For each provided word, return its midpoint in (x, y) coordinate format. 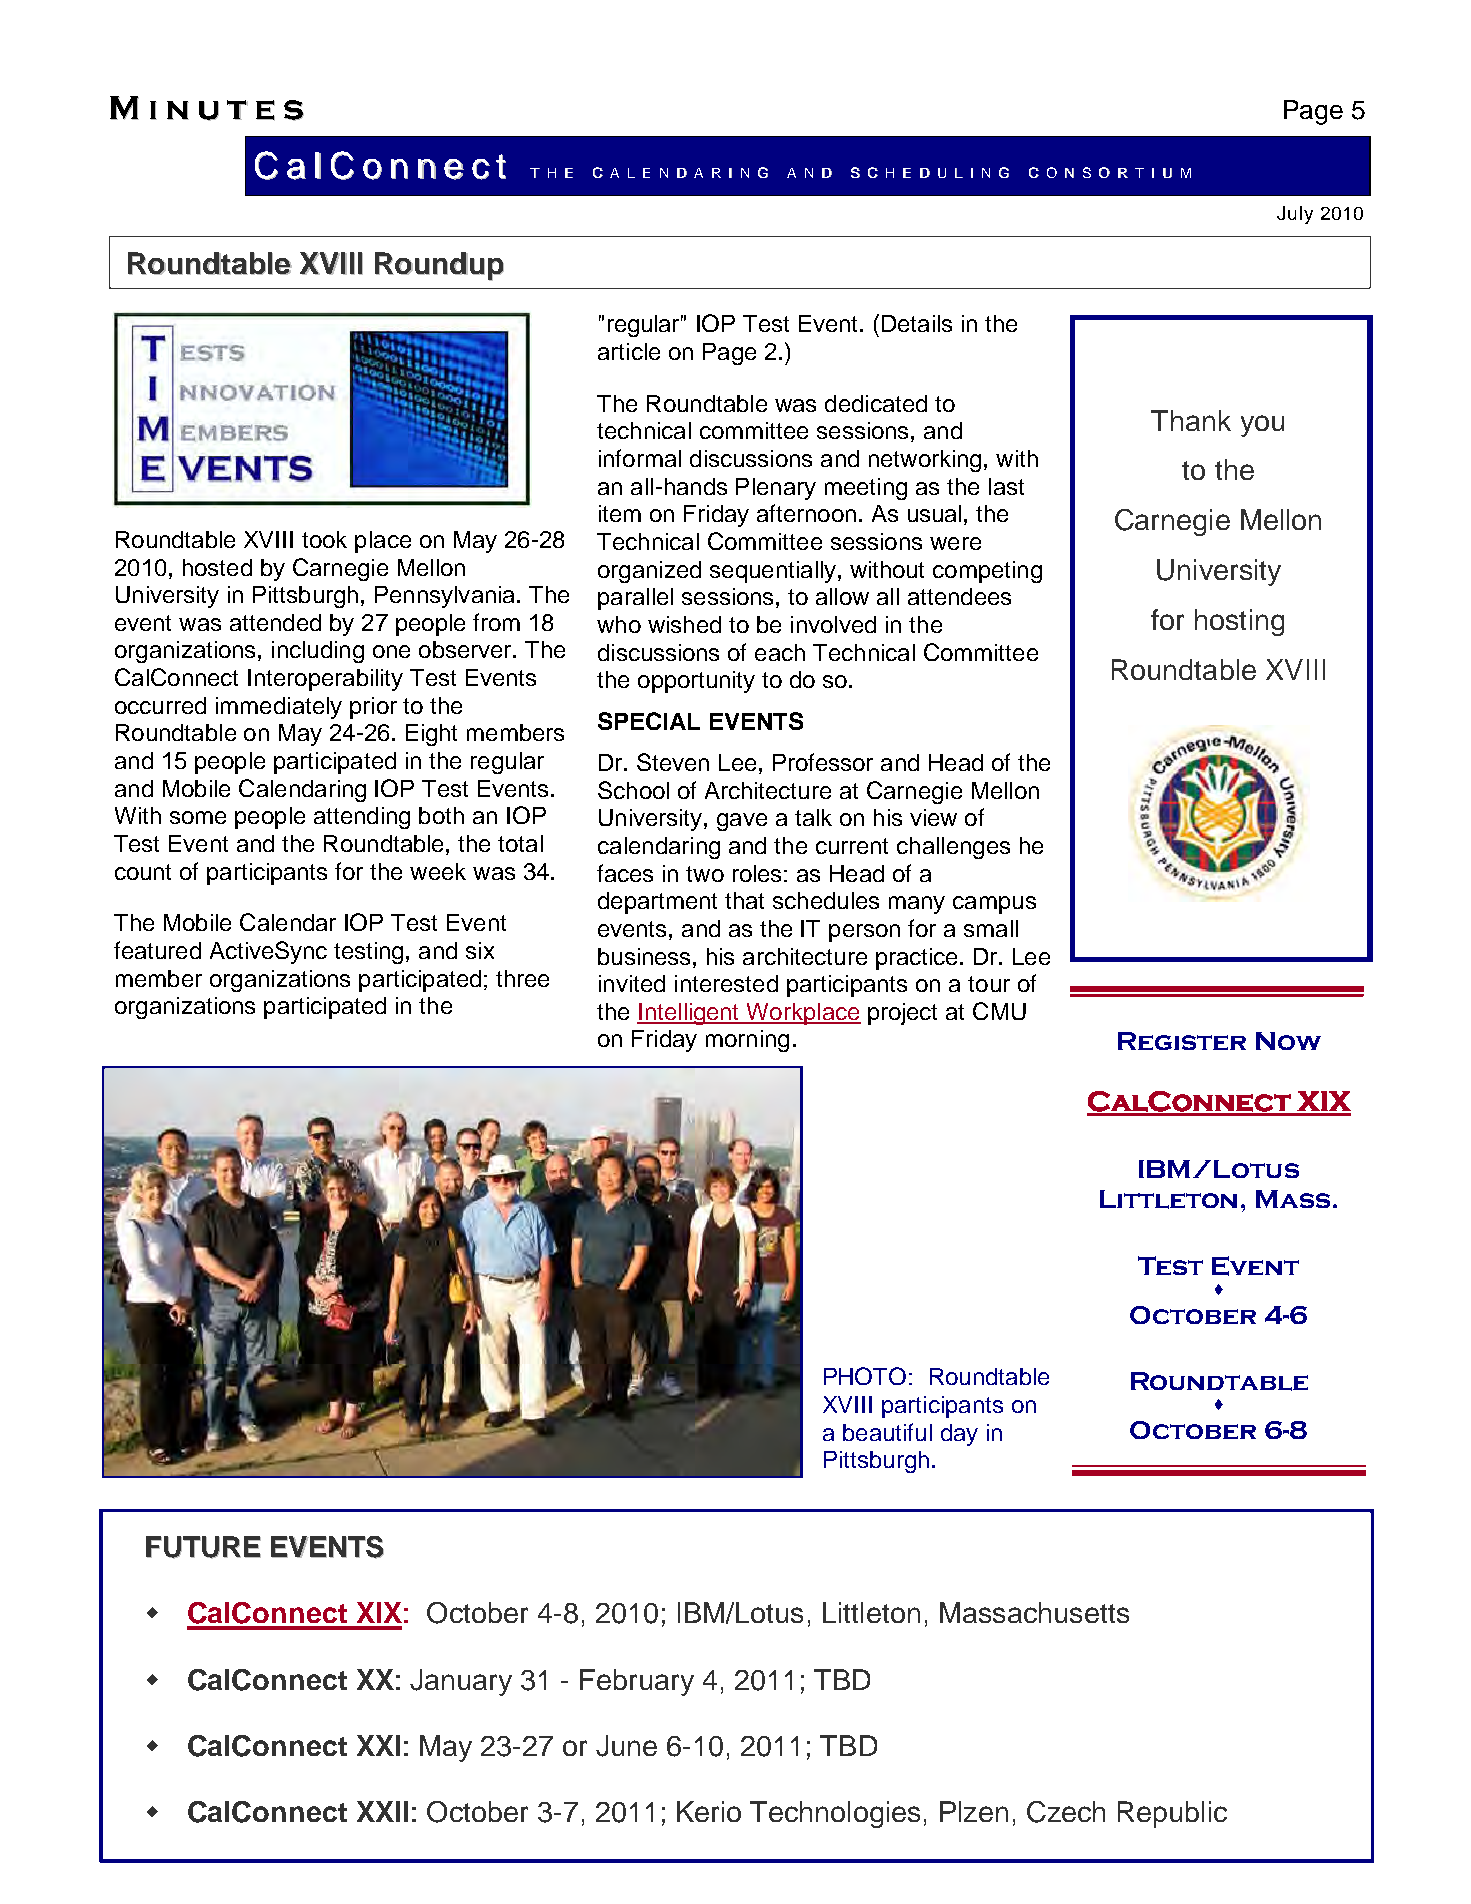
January (461, 1682)
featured (157, 950)
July (1295, 215)
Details (917, 323)
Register (1182, 1041)
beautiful (887, 1432)
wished (684, 624)
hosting (1239, 622)
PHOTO (865, 1376)
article (629, 351)
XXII (382, 1811)
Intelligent (689, 1014)
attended (275, 622)
